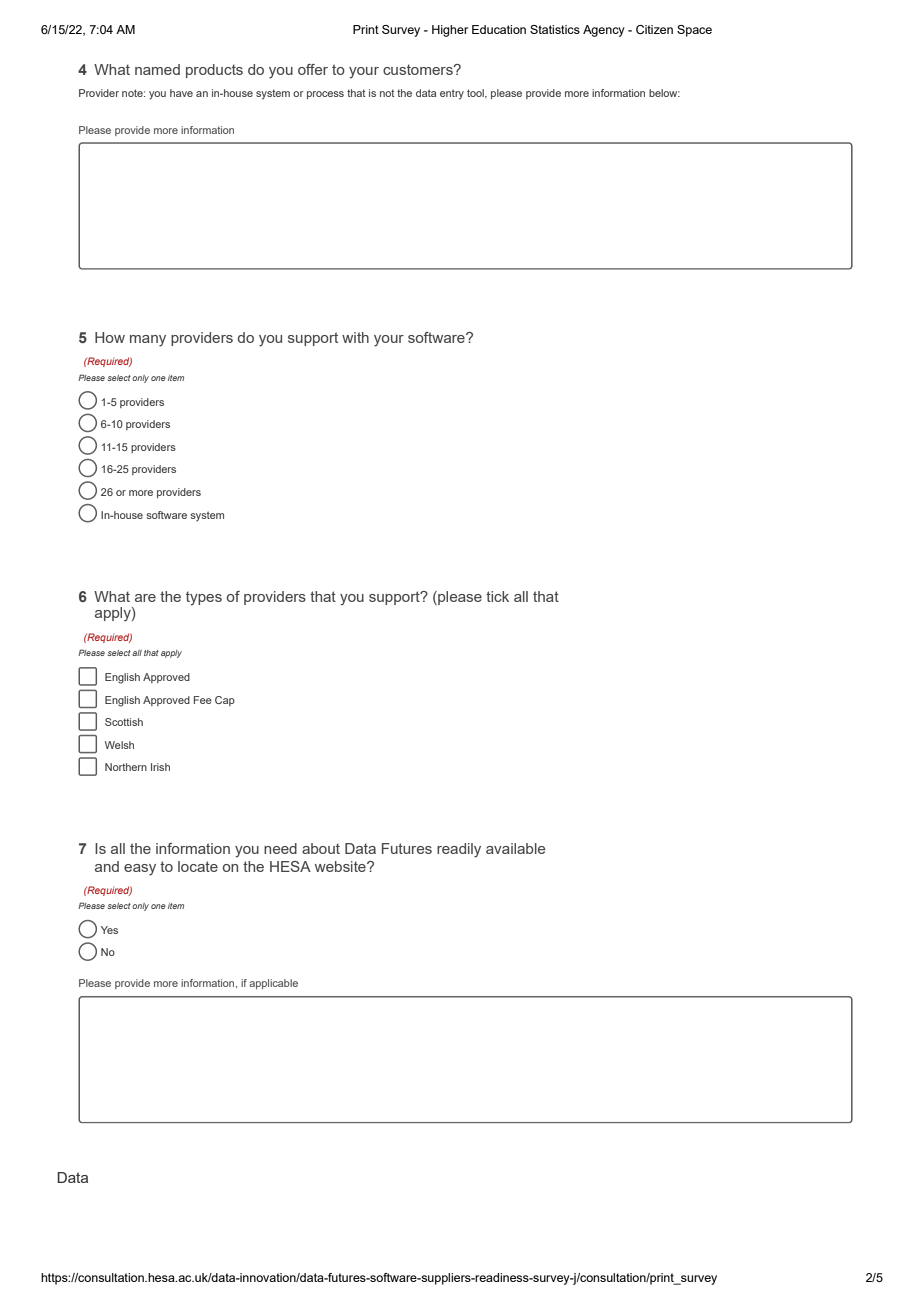  Describe the element at coordinates (157, 69) in the screenshot. I see `named` at that location.
